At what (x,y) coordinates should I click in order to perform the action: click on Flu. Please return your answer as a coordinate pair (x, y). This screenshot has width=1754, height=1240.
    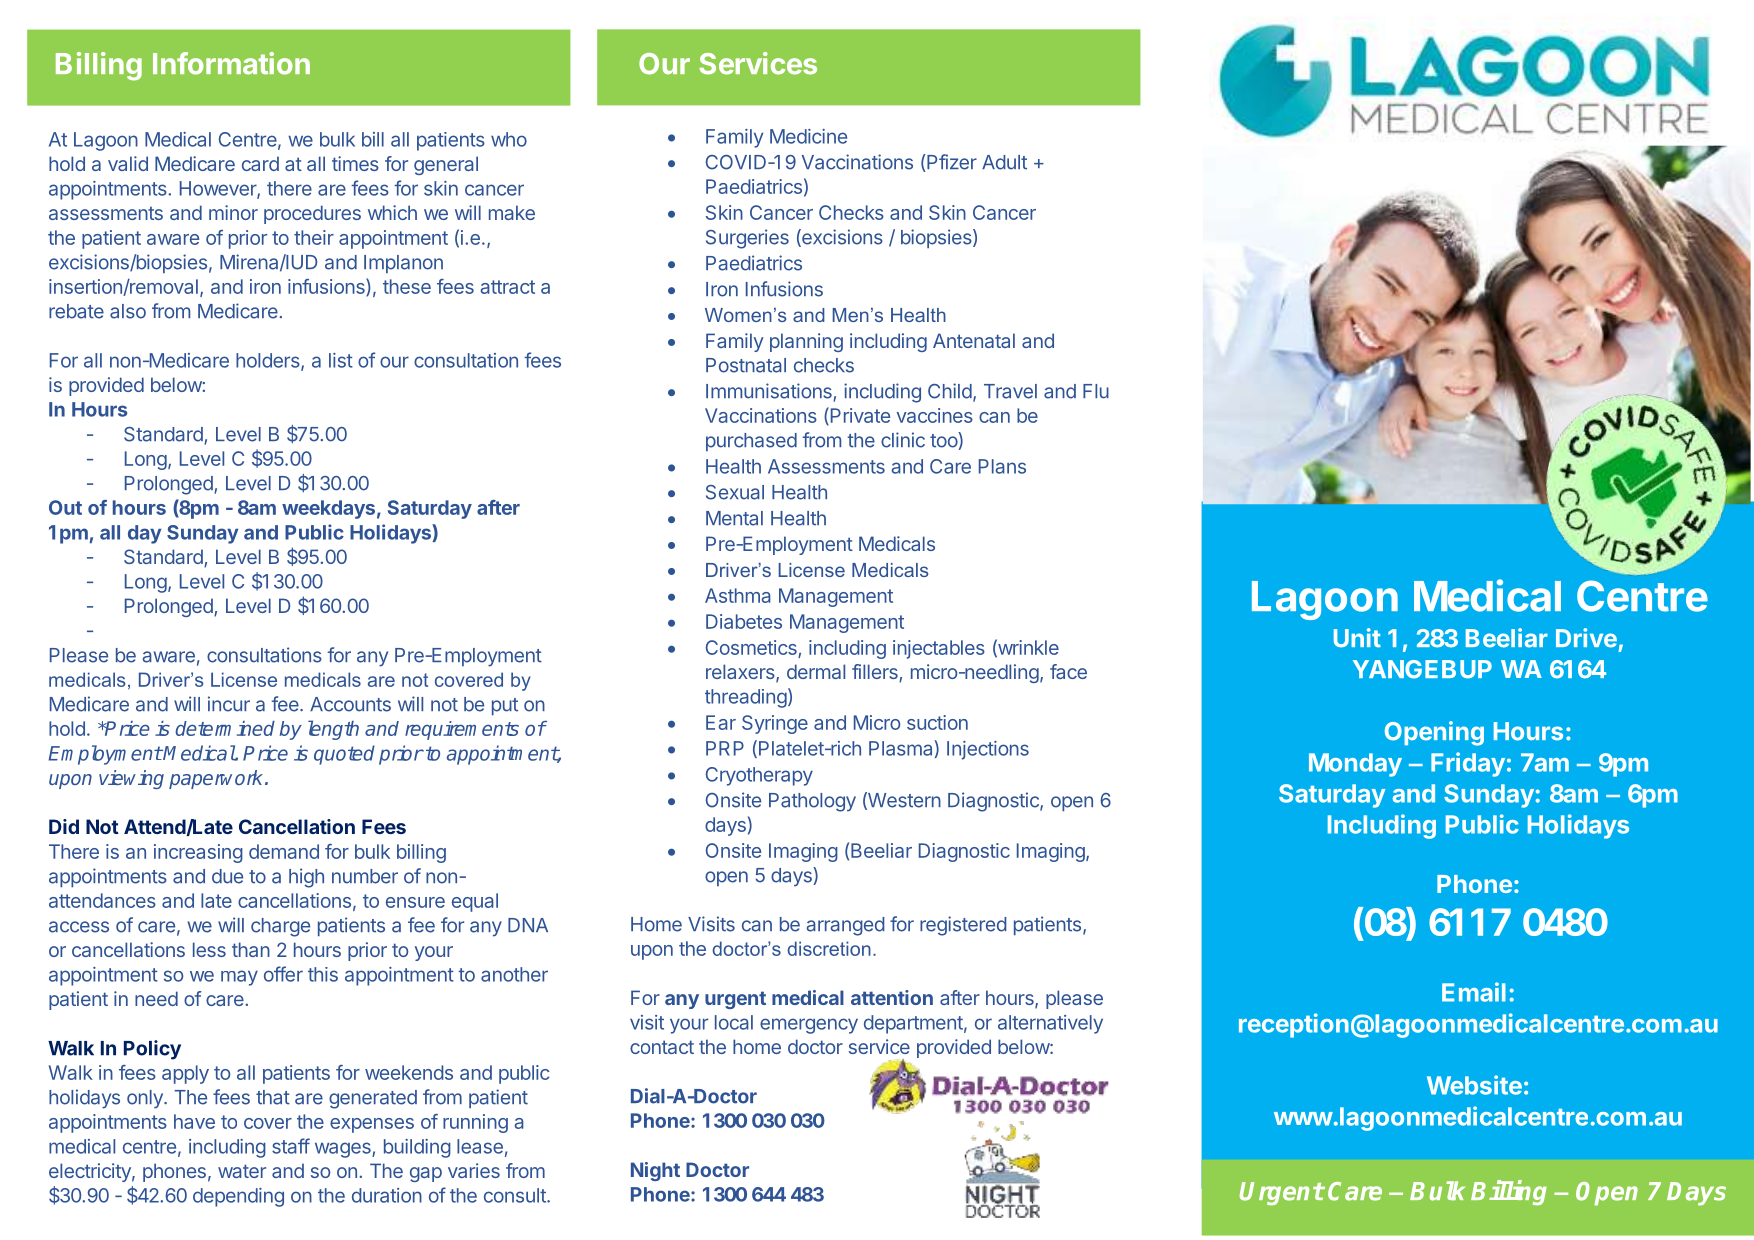
    Looking at the image, I should click on (1096, 391).
